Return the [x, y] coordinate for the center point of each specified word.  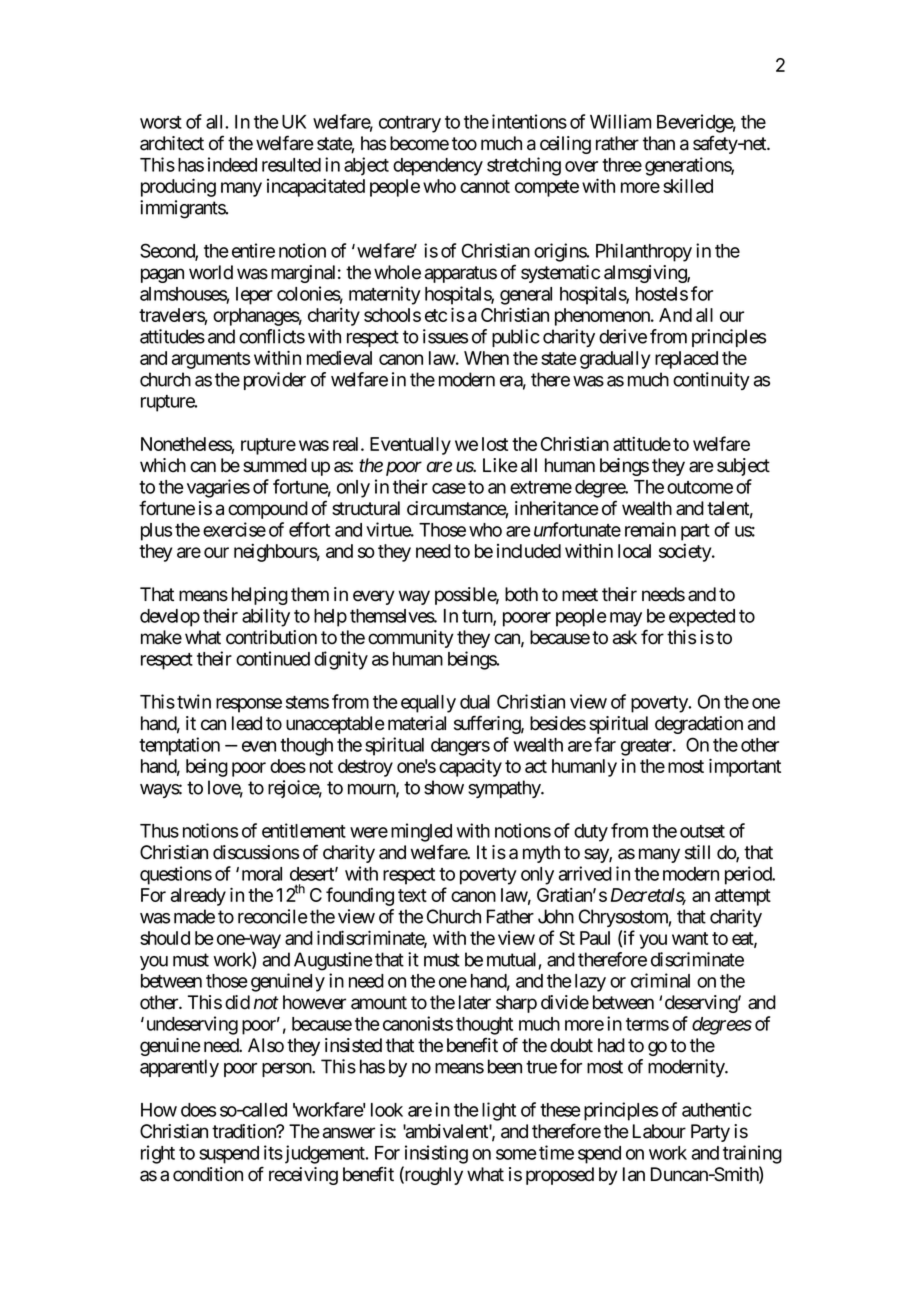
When [486, 358]
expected [702, 618]
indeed [232, 164]
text [412, 895]
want [690, 938]
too [464, 144]
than [659, 143]
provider [275, 381]
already [198, 897]
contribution [271, 637]
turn [478, 617]
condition [208, 1174]
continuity [711, 381]
